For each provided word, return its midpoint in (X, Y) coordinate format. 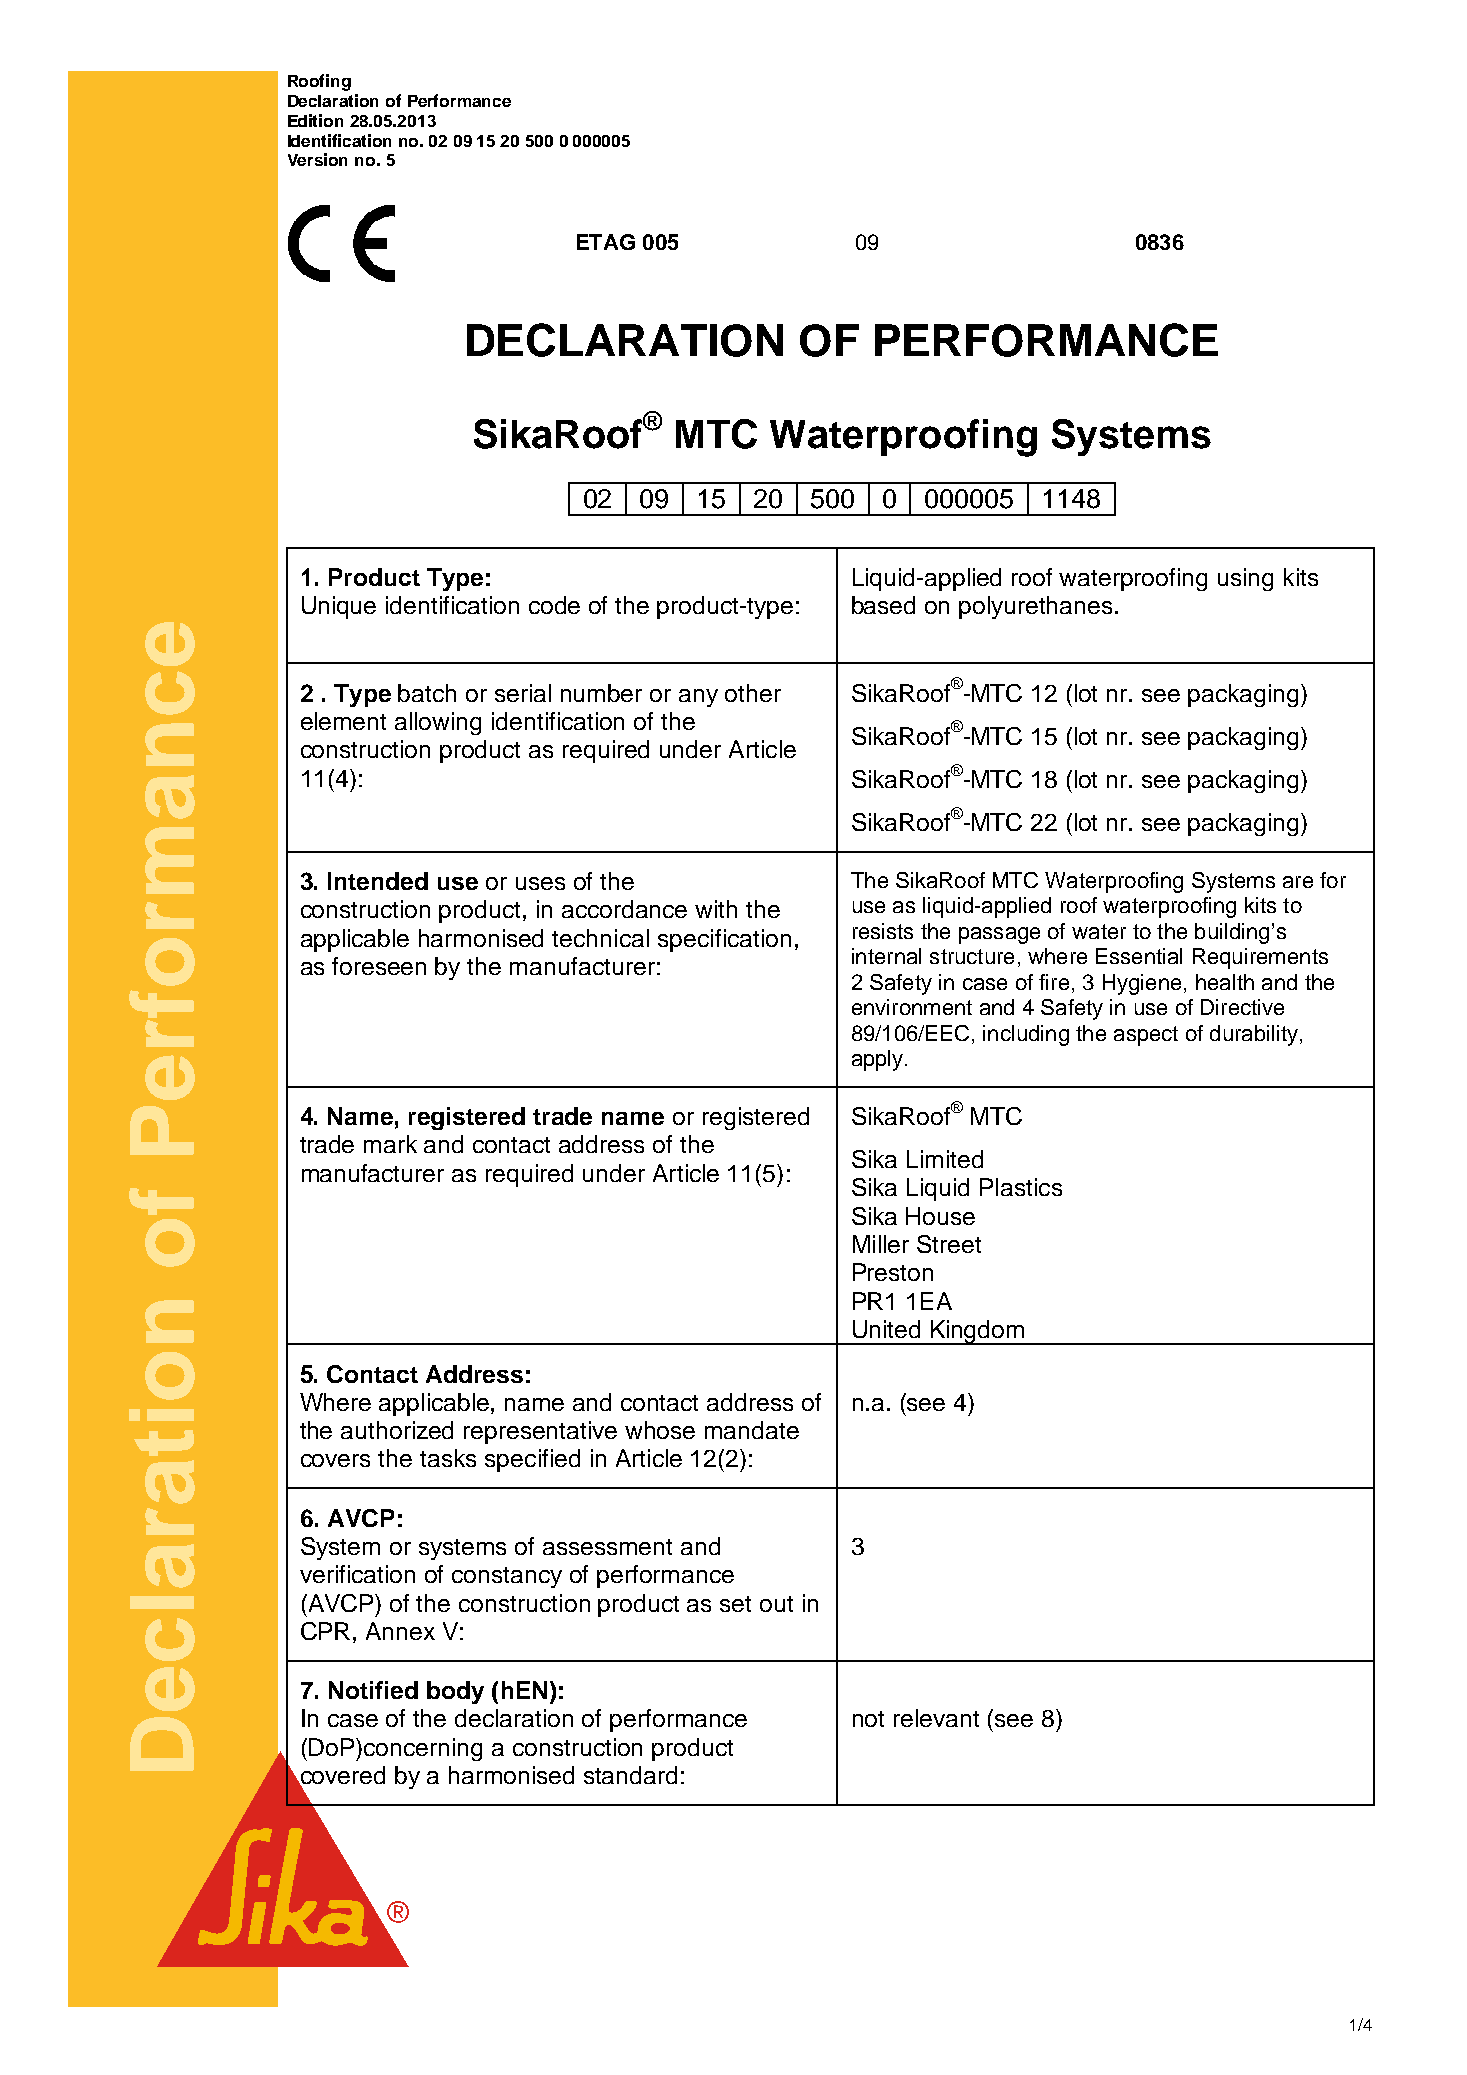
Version (317, 159)
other (753, 693)
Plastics (1021, 1187)
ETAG (606, 242)
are (1298, 882)
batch (427, 693)
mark (390, 1144)
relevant (936, 1718)
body (455, 1692)
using (1245, 579)
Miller (881, 1244)
